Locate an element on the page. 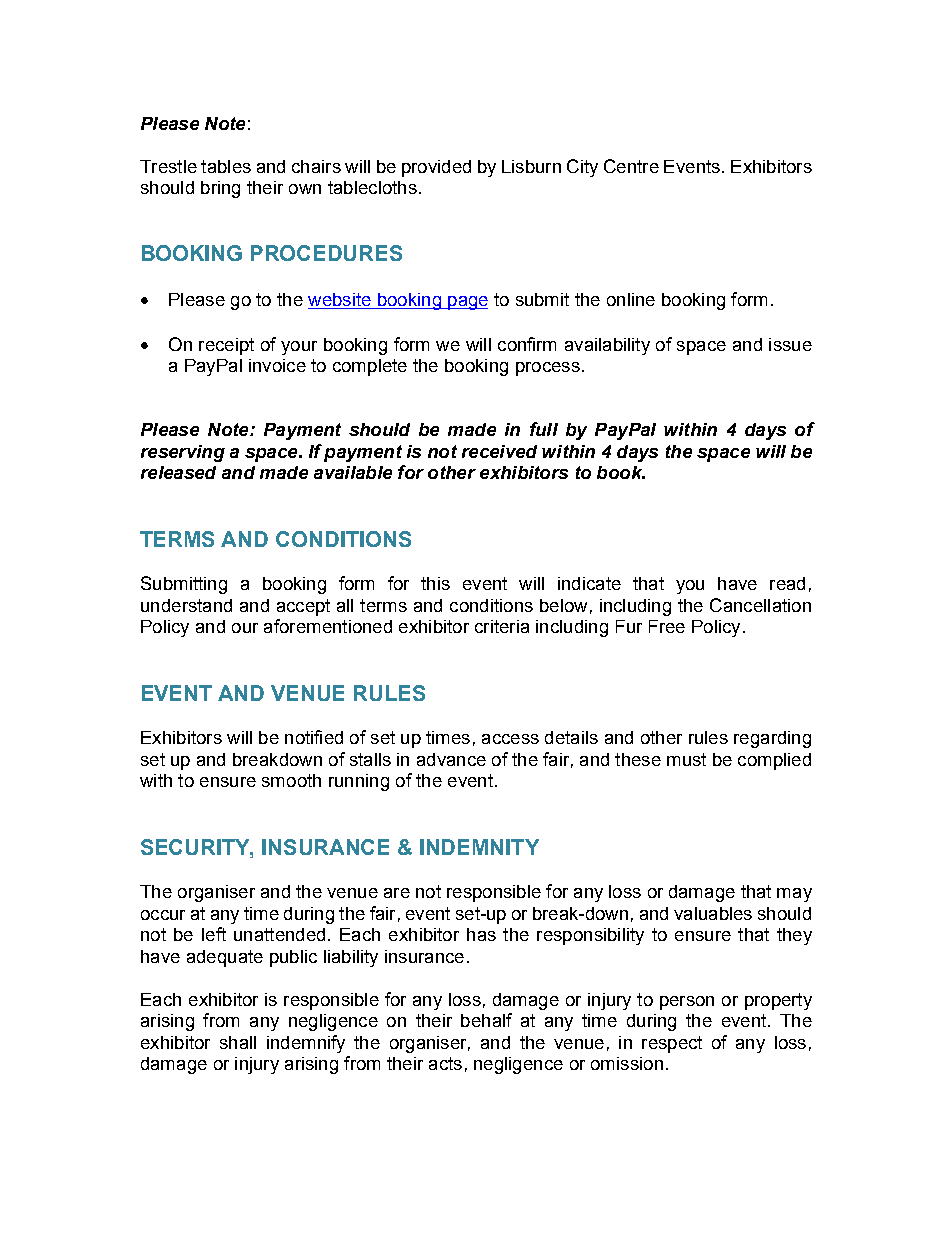  Cancellation is located at coordinates (760, 605).
